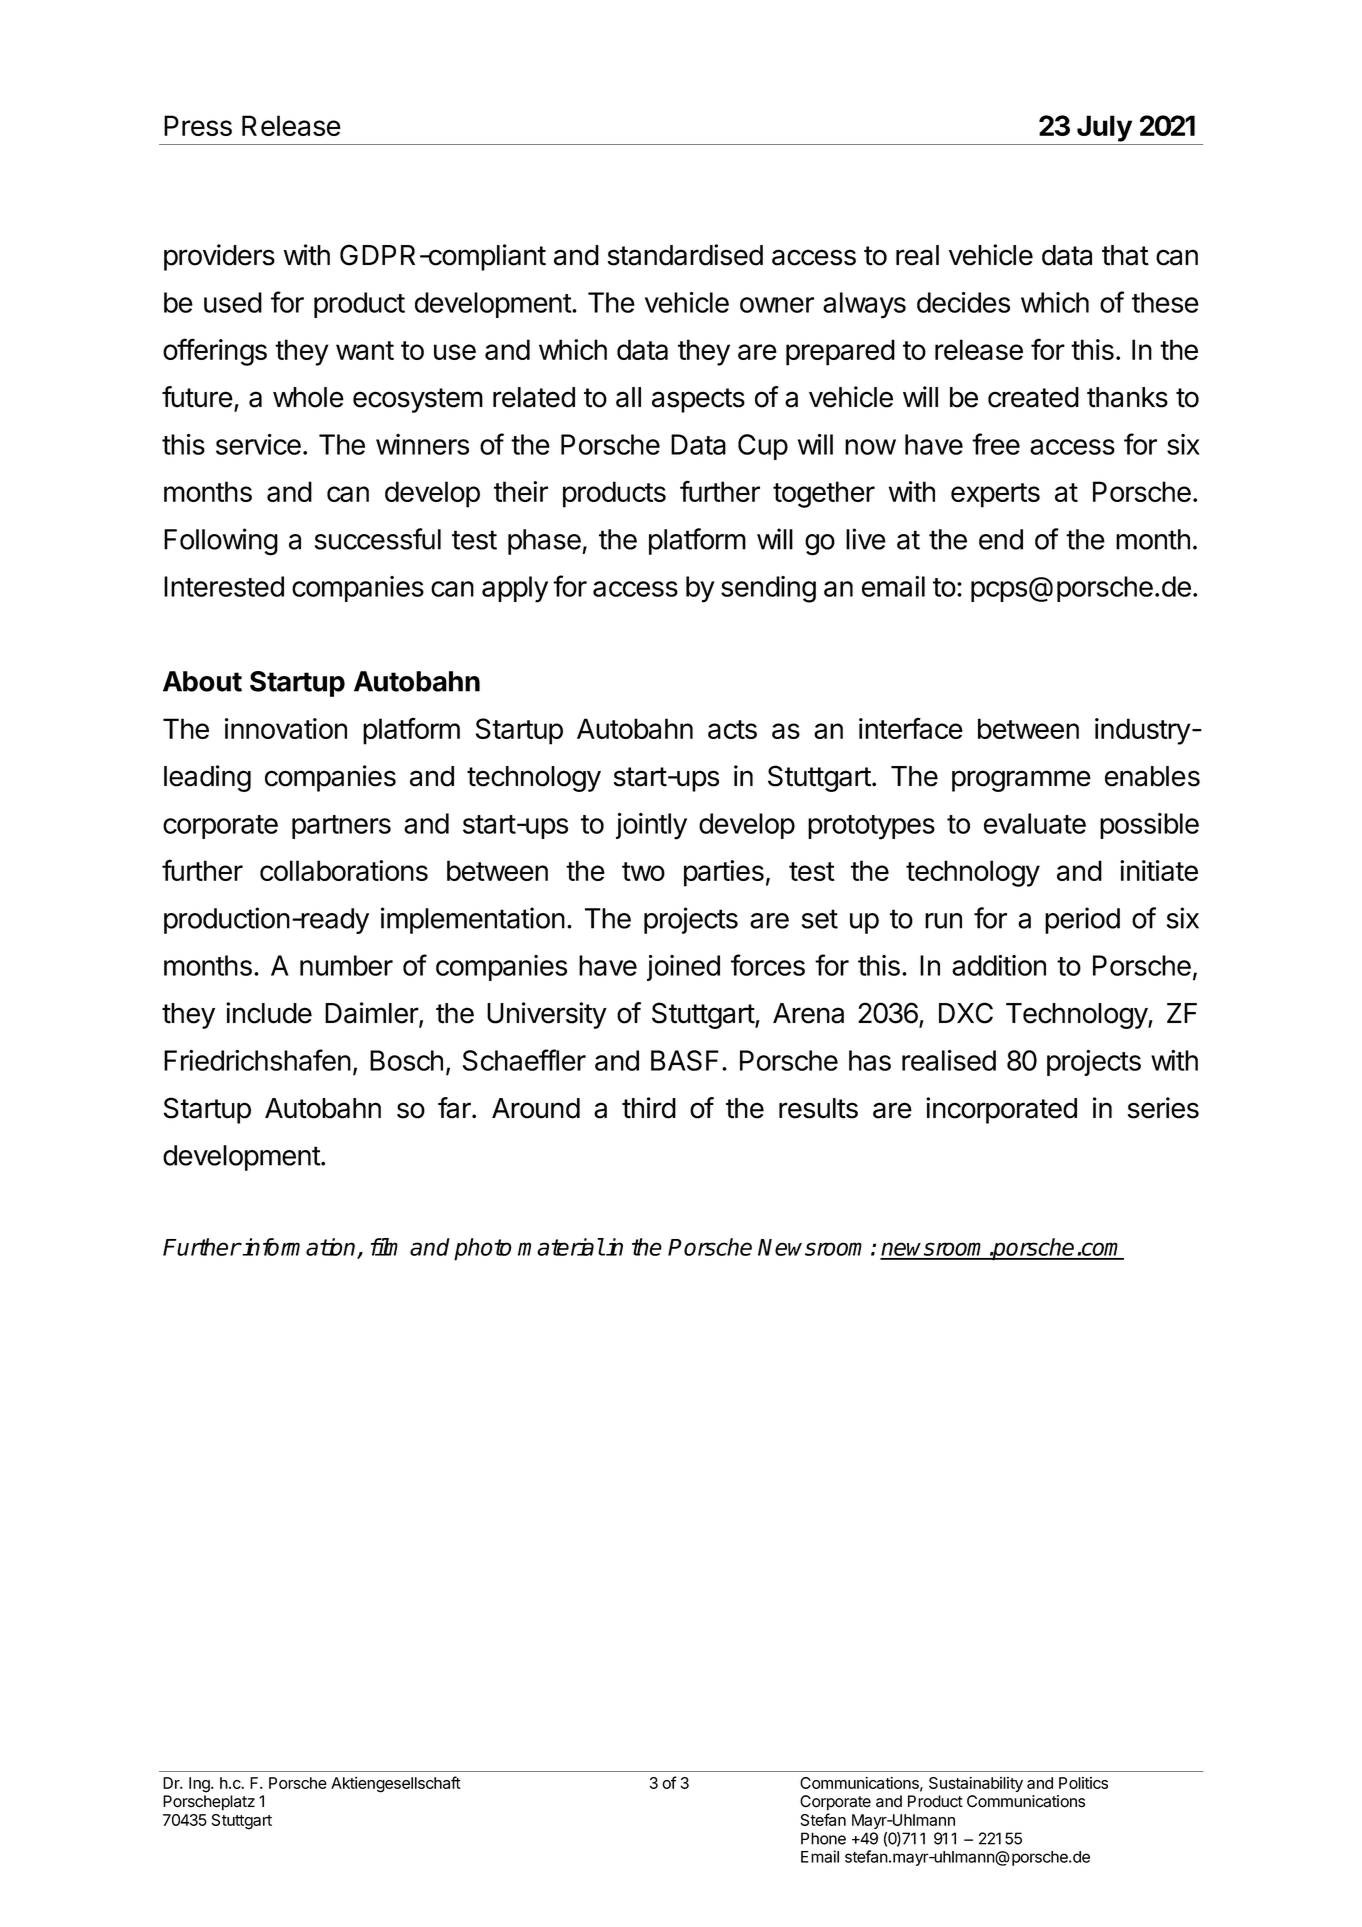  What do you see at coordinates (768, 589) in the document?
I see `sending` at bounding box center [768, 589].
